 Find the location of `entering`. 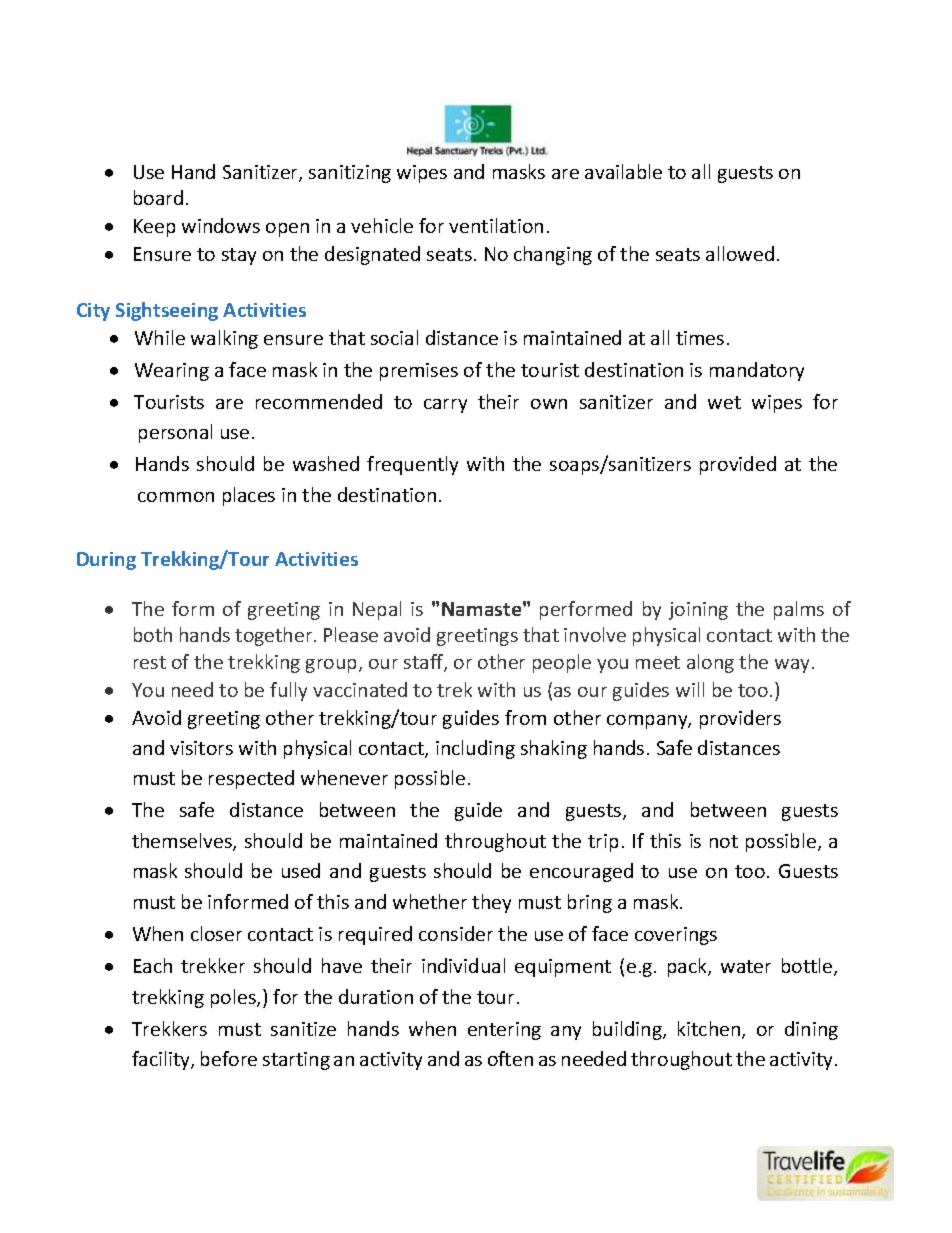

entering is located at coordinates (504, 1031).
